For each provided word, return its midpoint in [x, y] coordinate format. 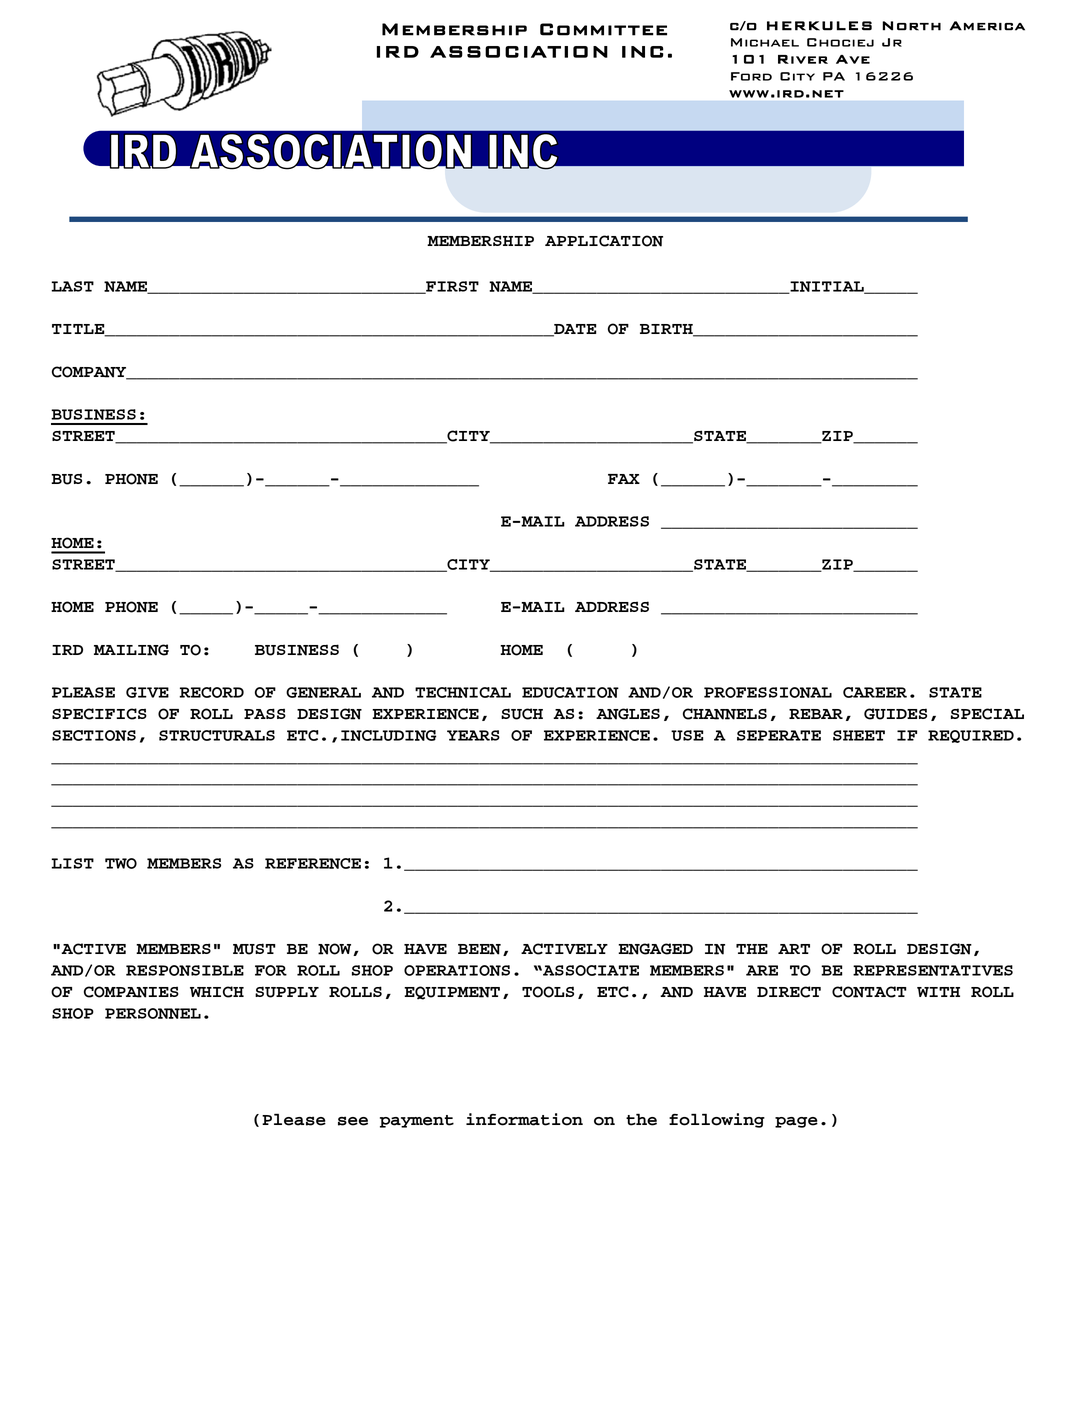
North [911, 26]
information [524, 1119]
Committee [603, 29]
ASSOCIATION [519, 52]
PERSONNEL [153, 1013]
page [796, 1122]
